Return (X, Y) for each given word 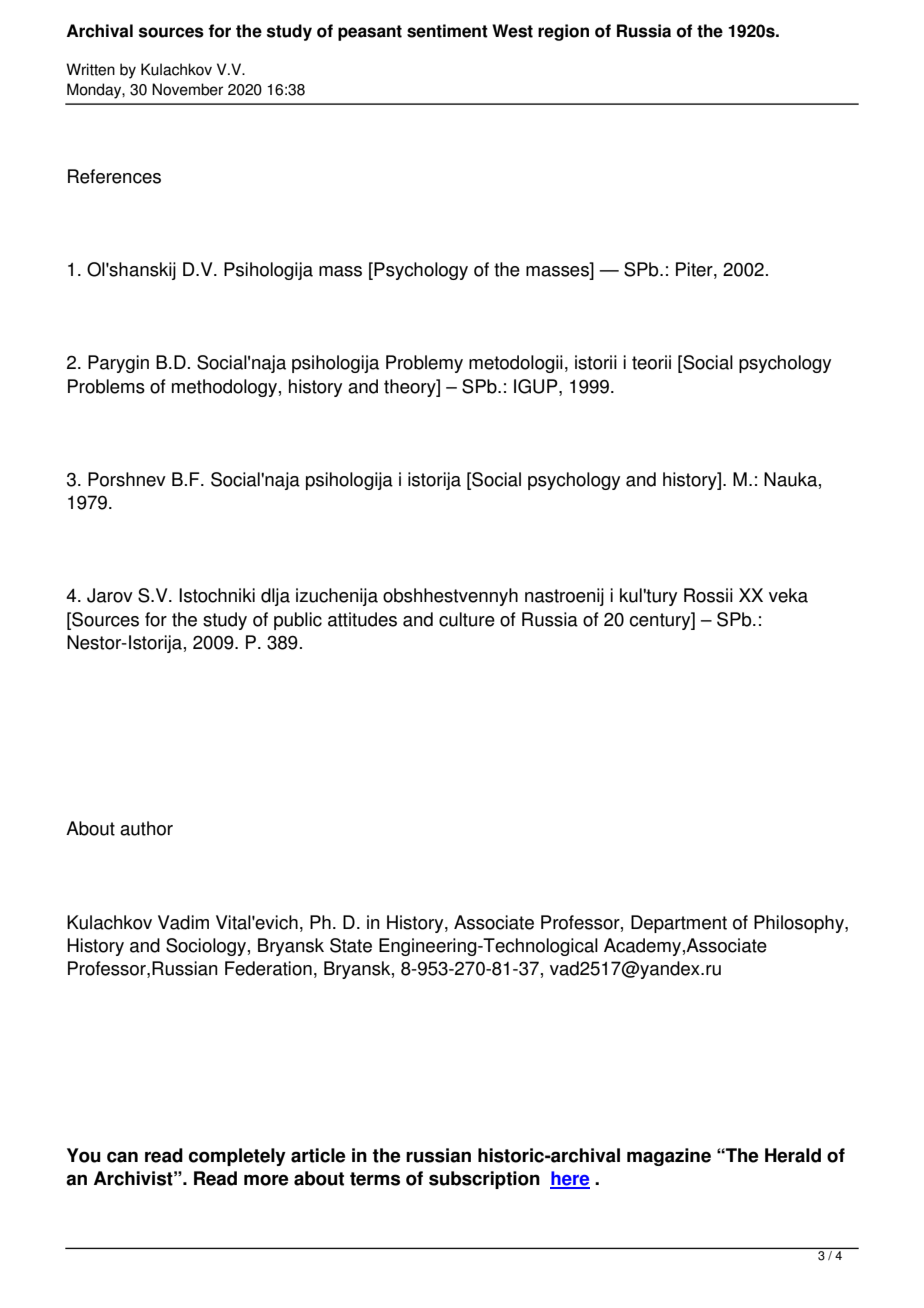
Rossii (708, 595)
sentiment (447, 31)
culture (467, 619)
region (563, 32)
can (122, 1157)
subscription (484, 1180)
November (187, 89)
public (298, 621)
